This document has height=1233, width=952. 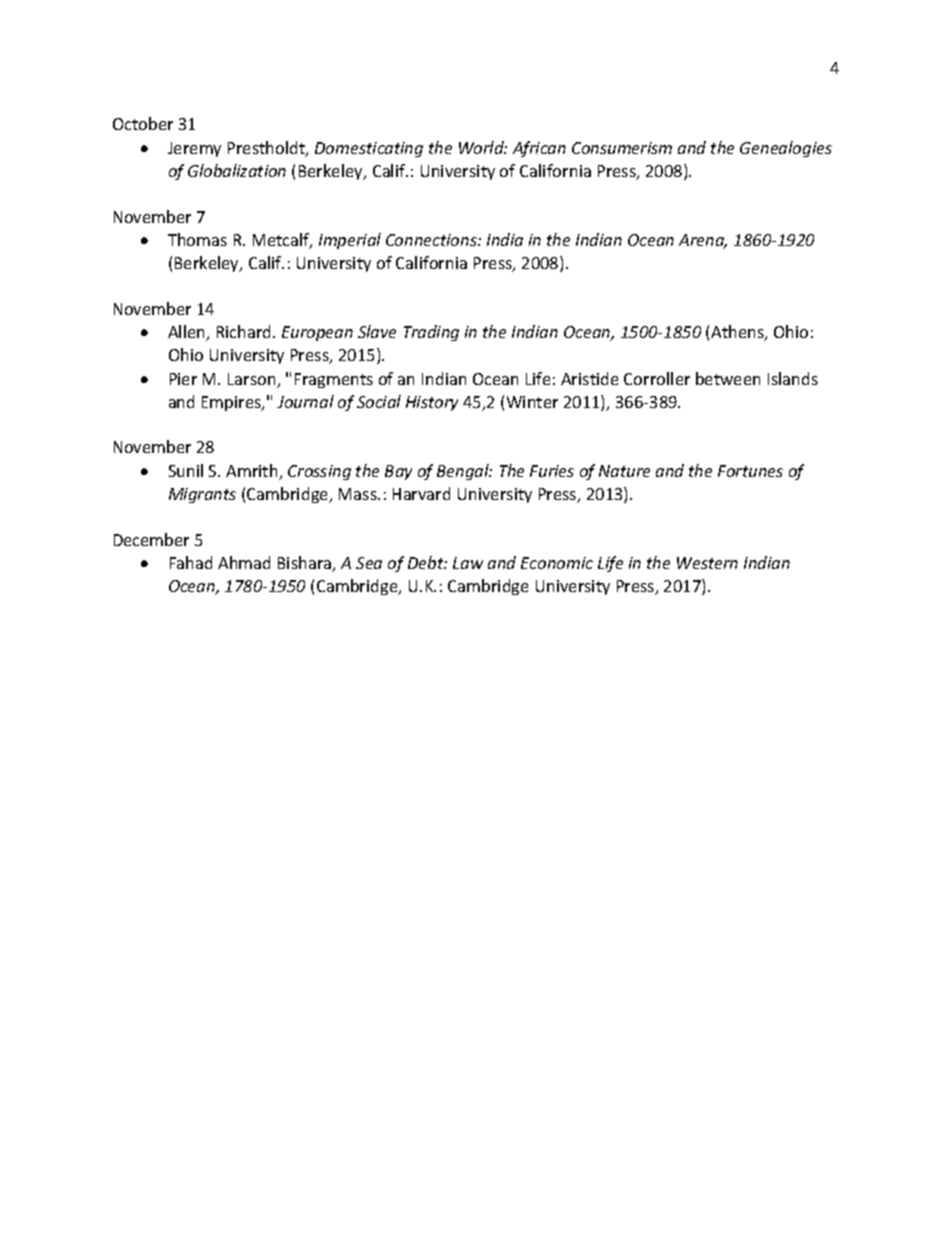 What do you see at coordinates (468, 563) in the document?
I see `Law` at bounding box center [468, 563].
